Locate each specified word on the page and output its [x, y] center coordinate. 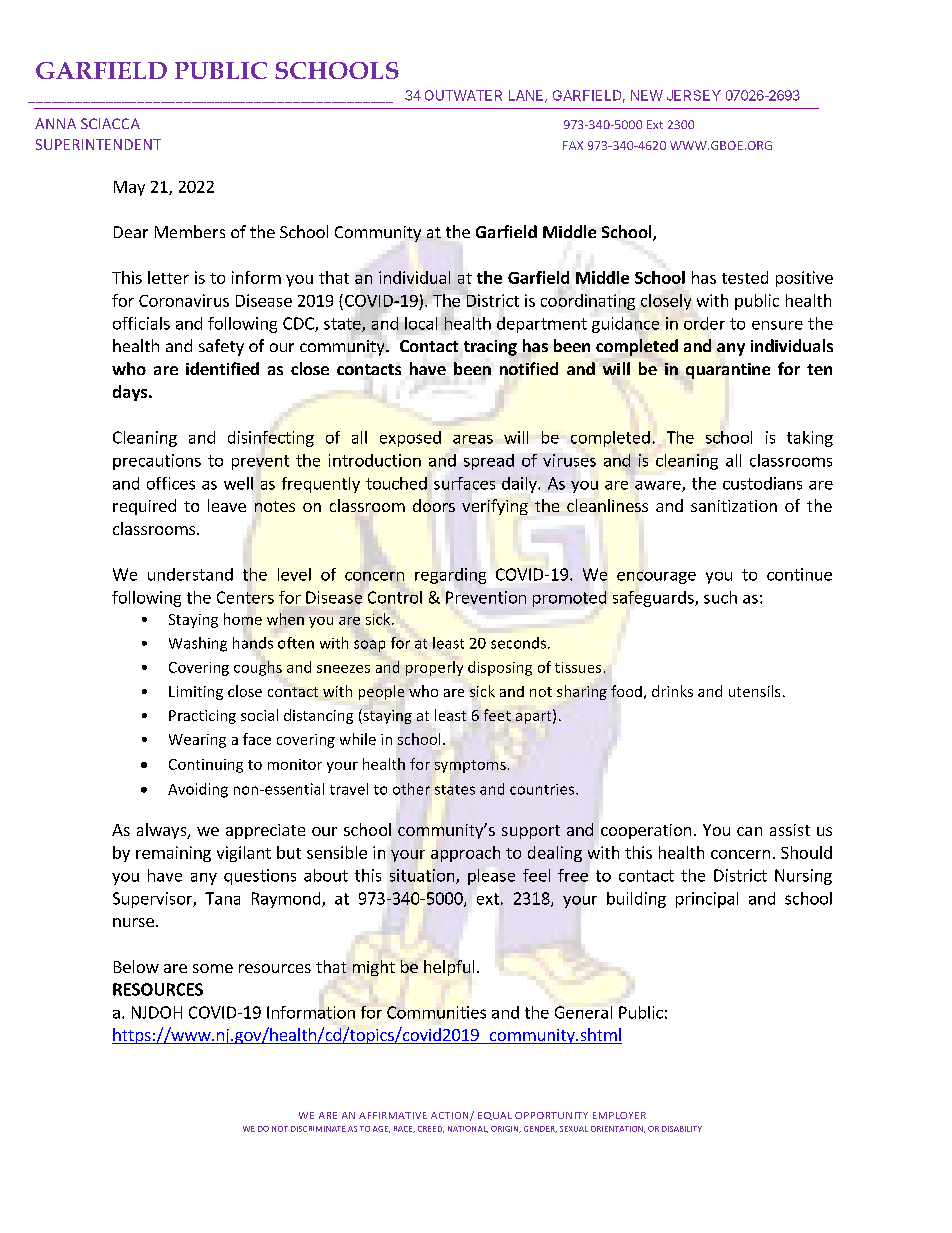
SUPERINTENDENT [98, 144]
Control [395, 597]
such [720, 597]
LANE [527, 96]
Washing [198, 644]
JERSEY [694, 95]
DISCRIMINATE [318, 1129]
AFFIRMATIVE [393, 1115]
